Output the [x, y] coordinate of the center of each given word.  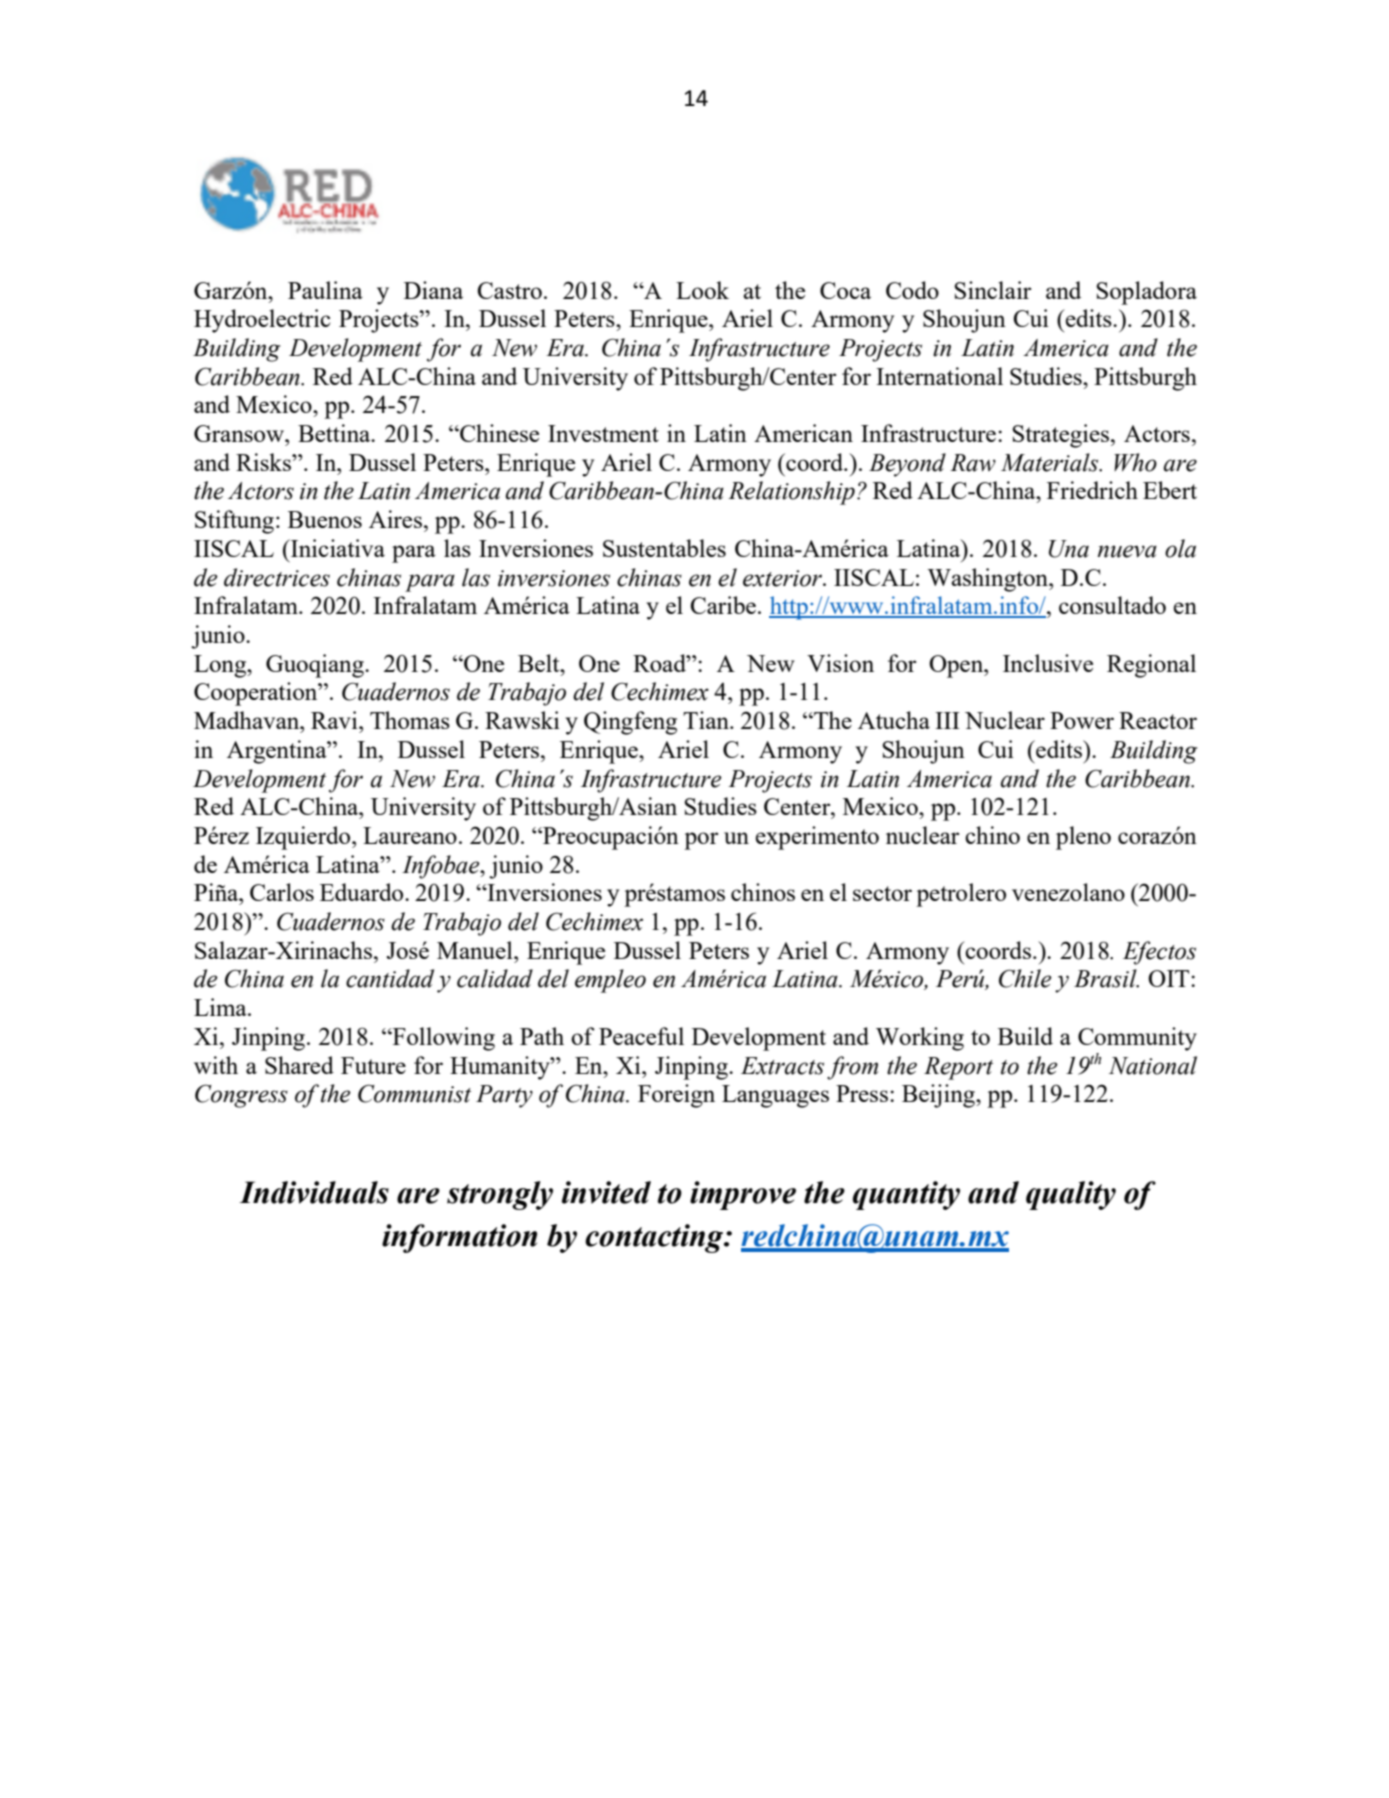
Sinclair [992, 290]
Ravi [335, 720]
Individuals [314, 1192]
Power [1082, 720]
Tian [707, 720]
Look [702, 290]
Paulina [325, 290]
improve [743, 1195]
